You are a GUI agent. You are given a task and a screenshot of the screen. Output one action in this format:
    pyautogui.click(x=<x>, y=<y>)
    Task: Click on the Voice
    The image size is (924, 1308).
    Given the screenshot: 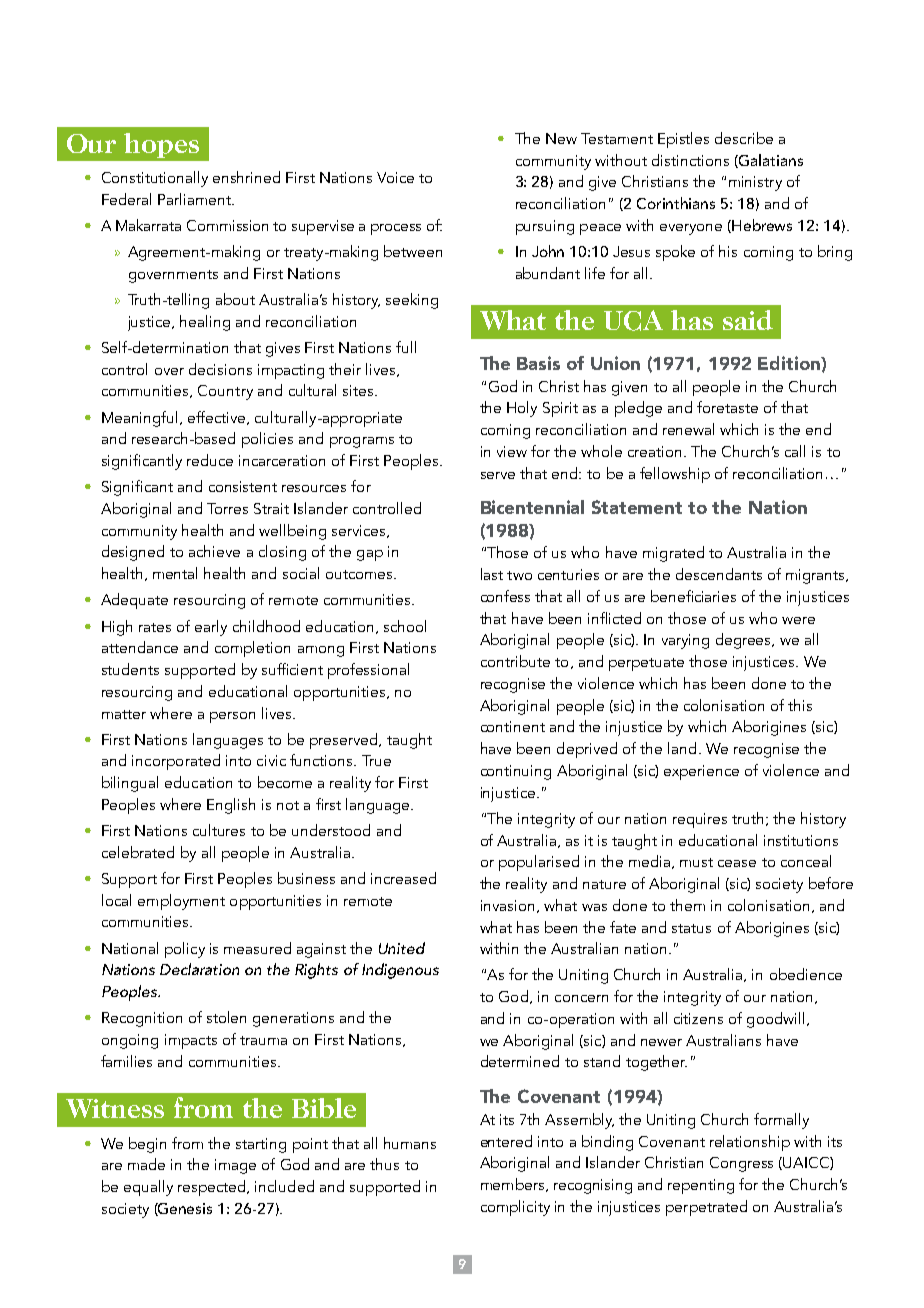 What is the action you would take?
    pyautogui.click(x=395, y=177)
